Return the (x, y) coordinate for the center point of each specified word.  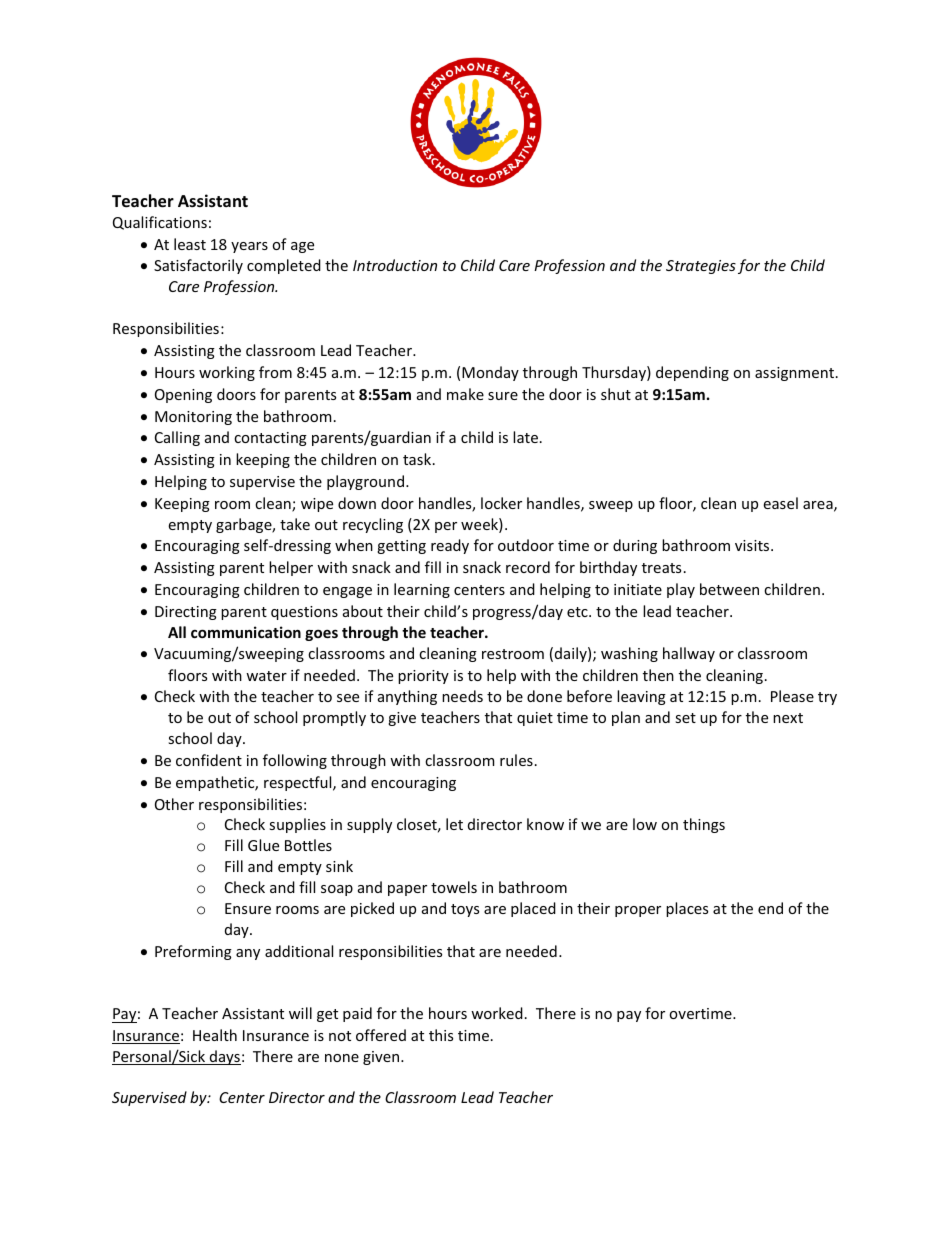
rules (516, 760)
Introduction (395, 265)
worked (497, 1013)
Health (215, 1035)
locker (501, 503)
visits (753, 545)
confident (209, 760)
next (788, 718)
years (249, 247)
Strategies (701, 267)
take (295, 524)
